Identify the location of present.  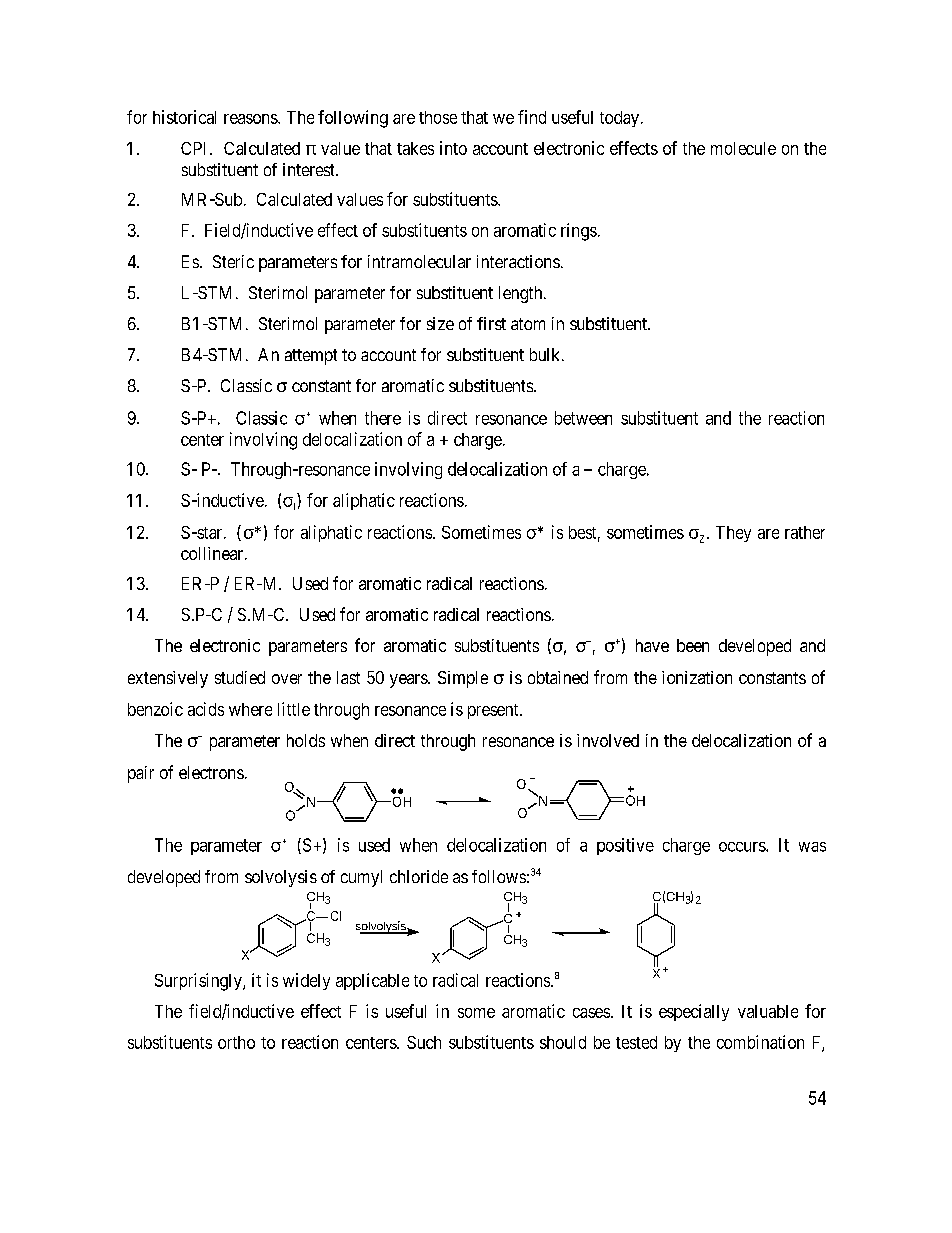
(494, 711).
